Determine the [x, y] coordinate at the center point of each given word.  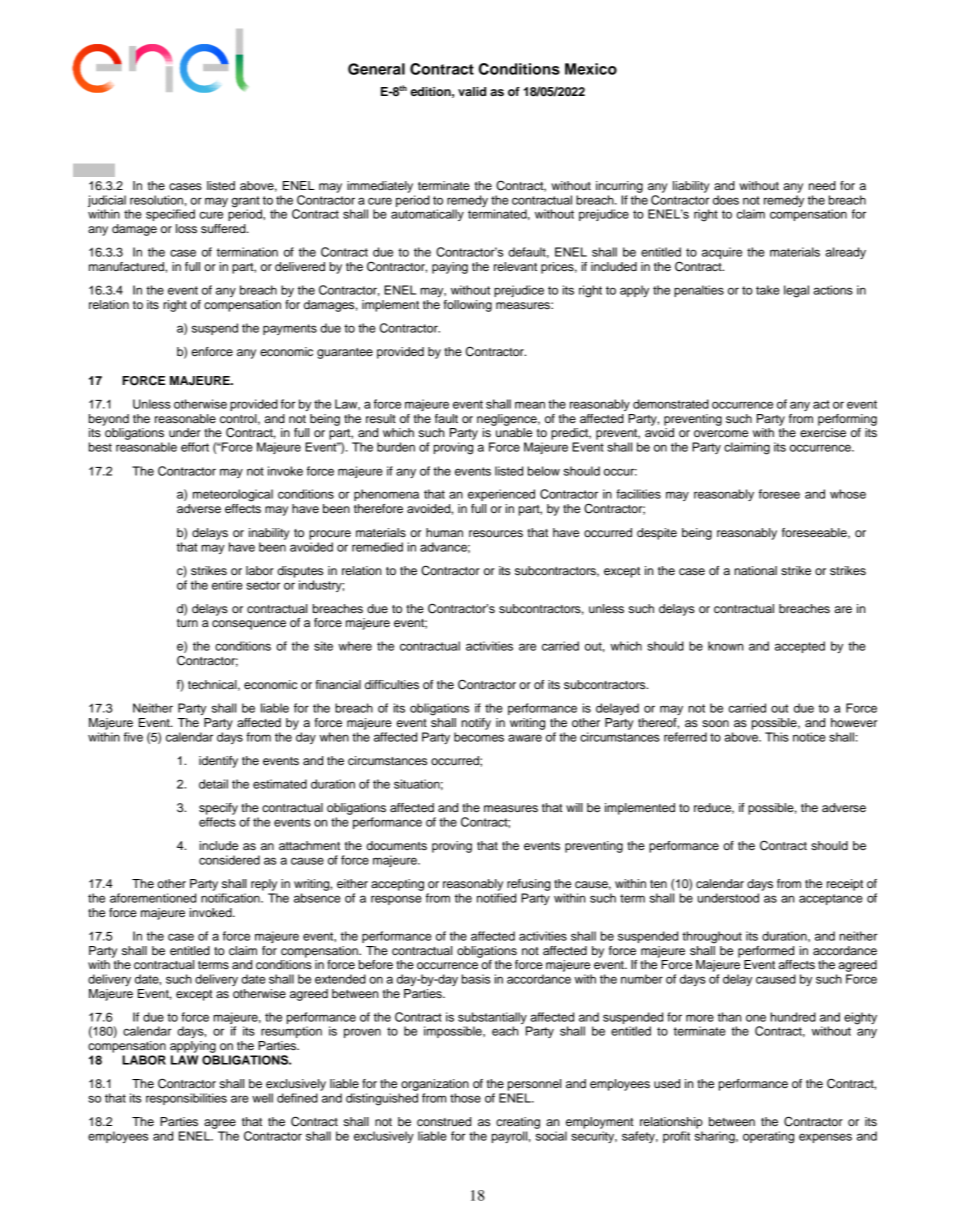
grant [247, 203]
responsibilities [186, 1099]
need [822, 185]
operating [768, 1137]
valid [472, 91]
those [465, 1098]
